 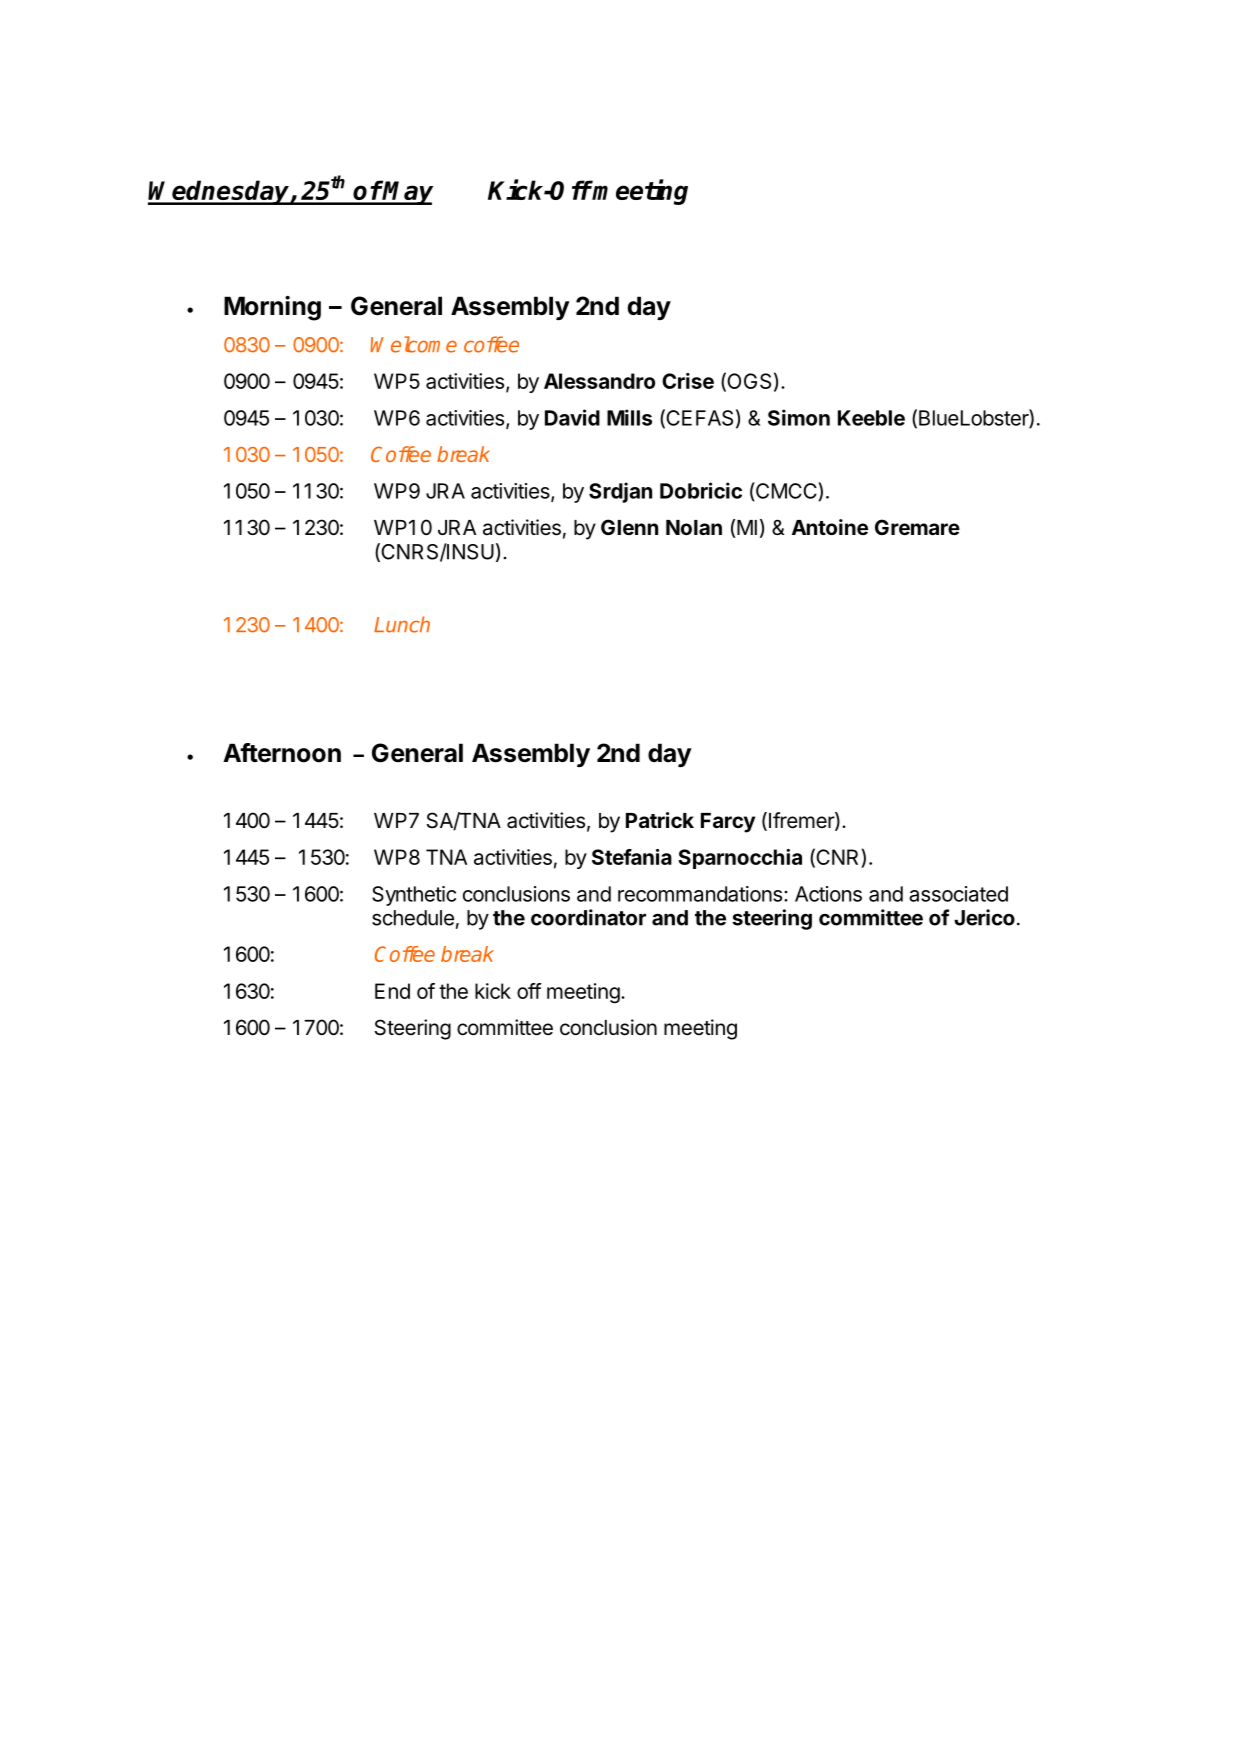 What do you see at coordinates (830, 527) in the image?
I see `Antoine` at bounding box center [830, 527].
